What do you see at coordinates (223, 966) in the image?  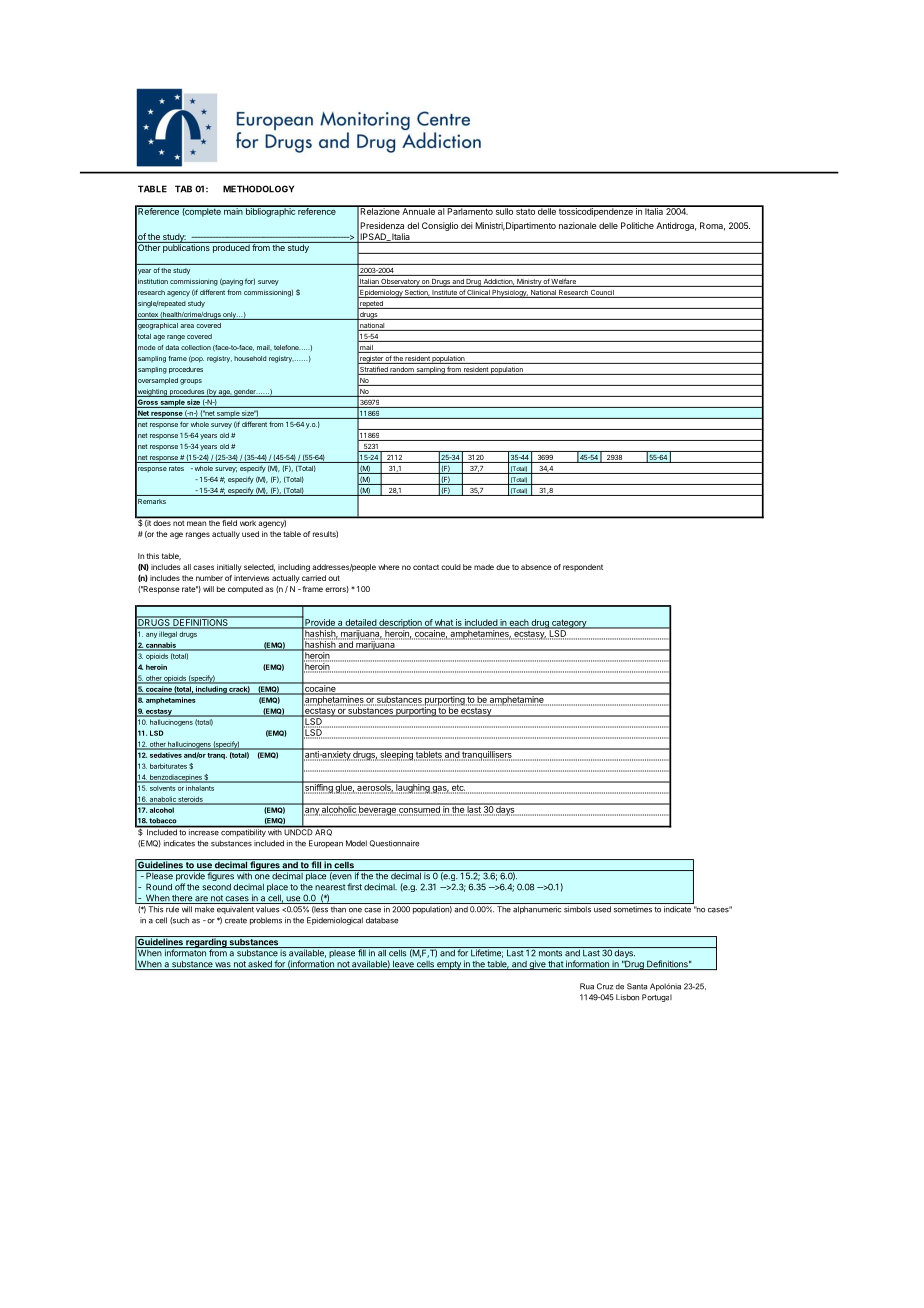 I see `was` at bounding box center [223, 966].
